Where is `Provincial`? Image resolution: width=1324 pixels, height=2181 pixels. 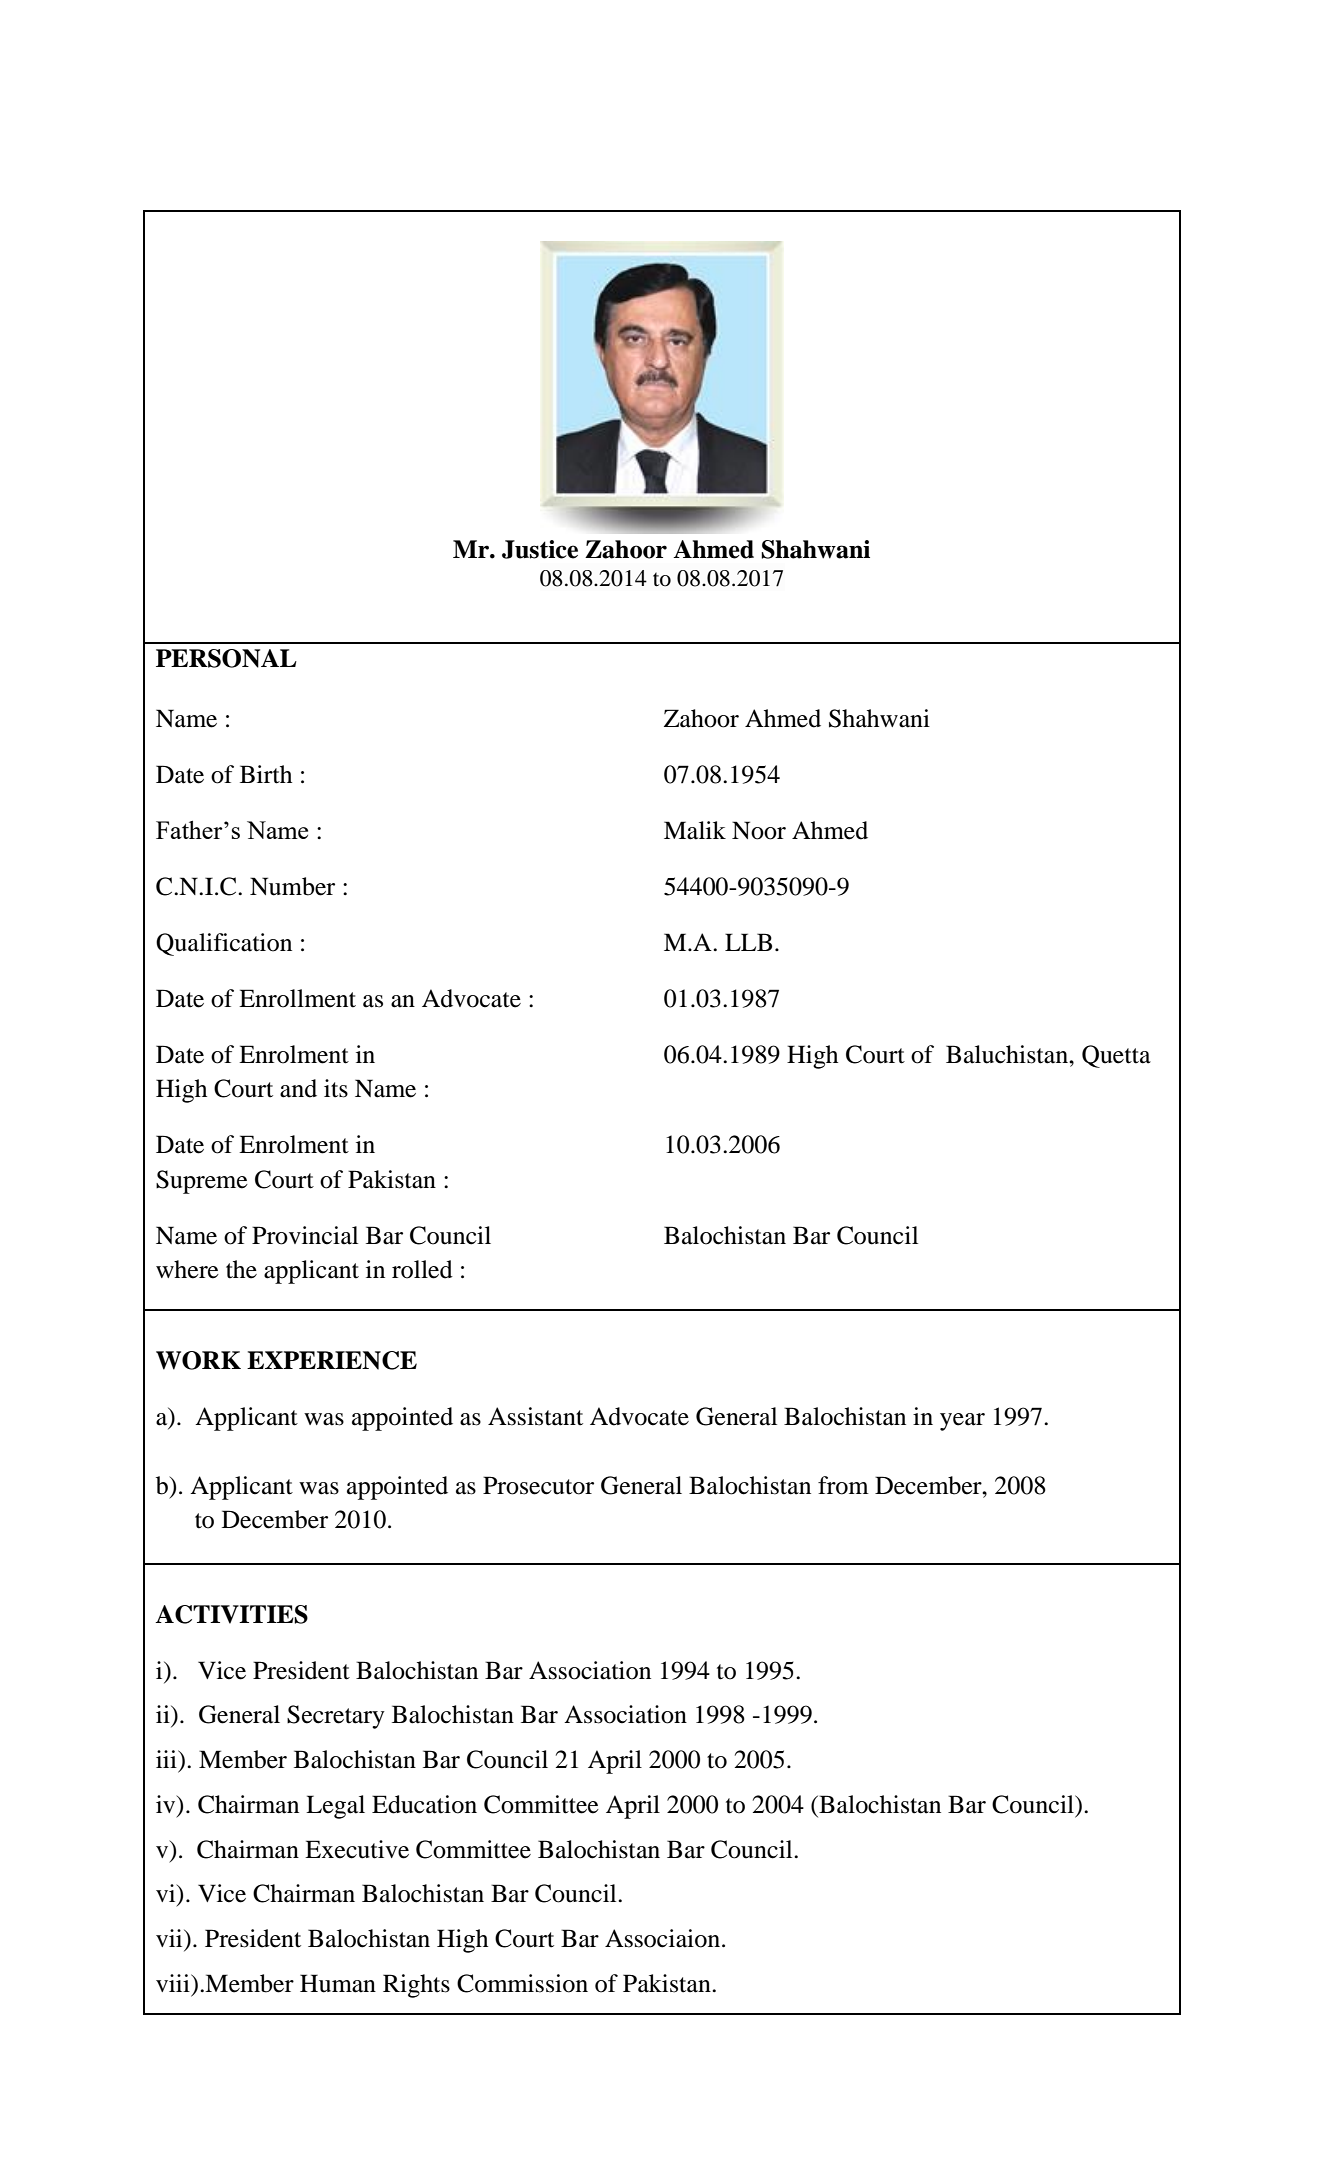
Provincial is located at coordinates (305, 1235).
